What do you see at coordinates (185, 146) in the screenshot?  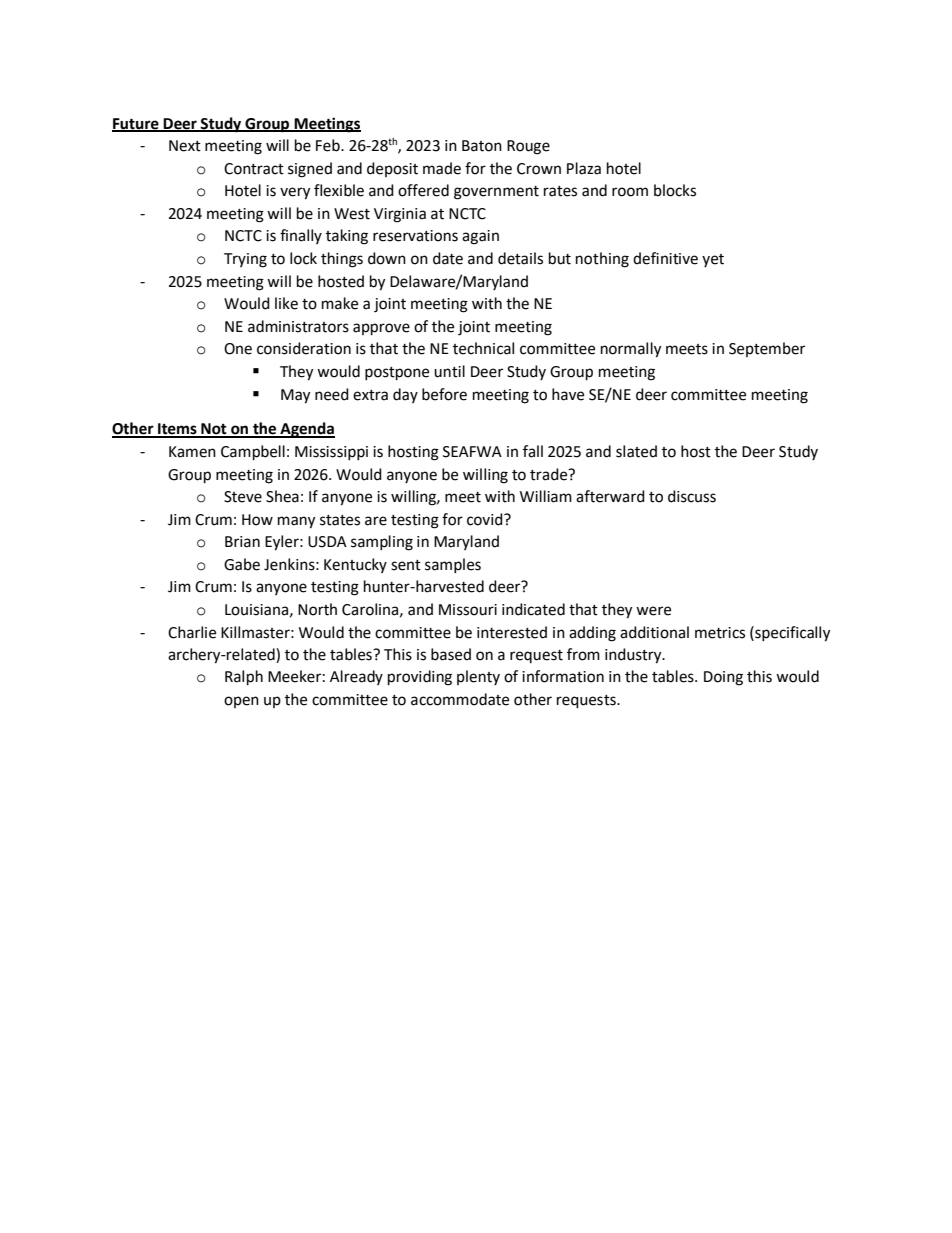 I see `Next` at bounding box center [185, 146].
